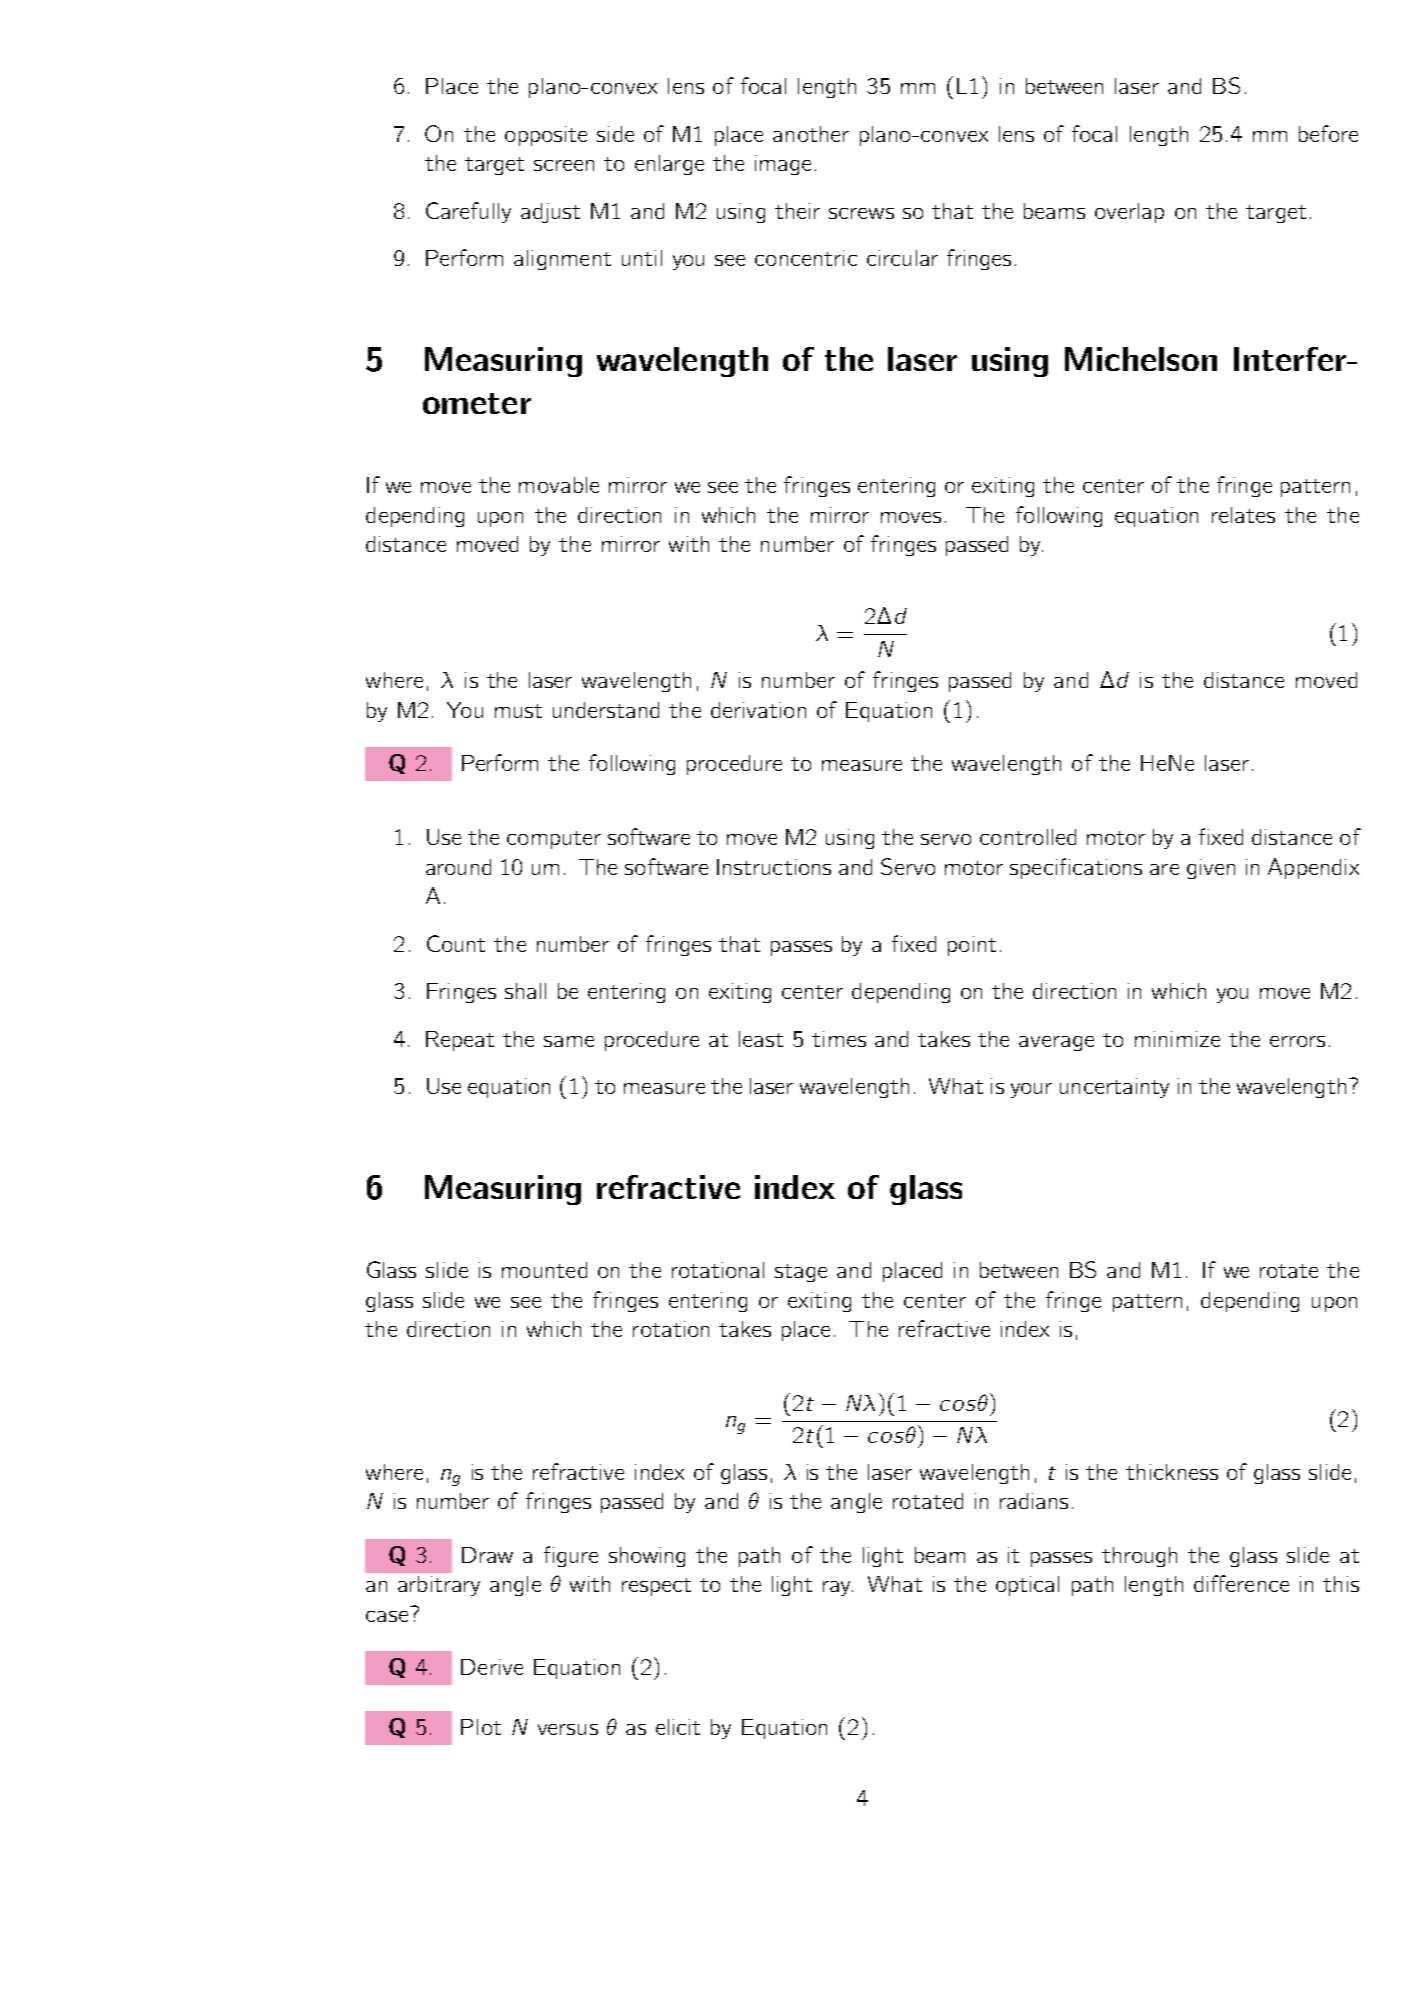 The height and width of the document is (2004, 1417). I want to click on this, so click(1341, 1584).
